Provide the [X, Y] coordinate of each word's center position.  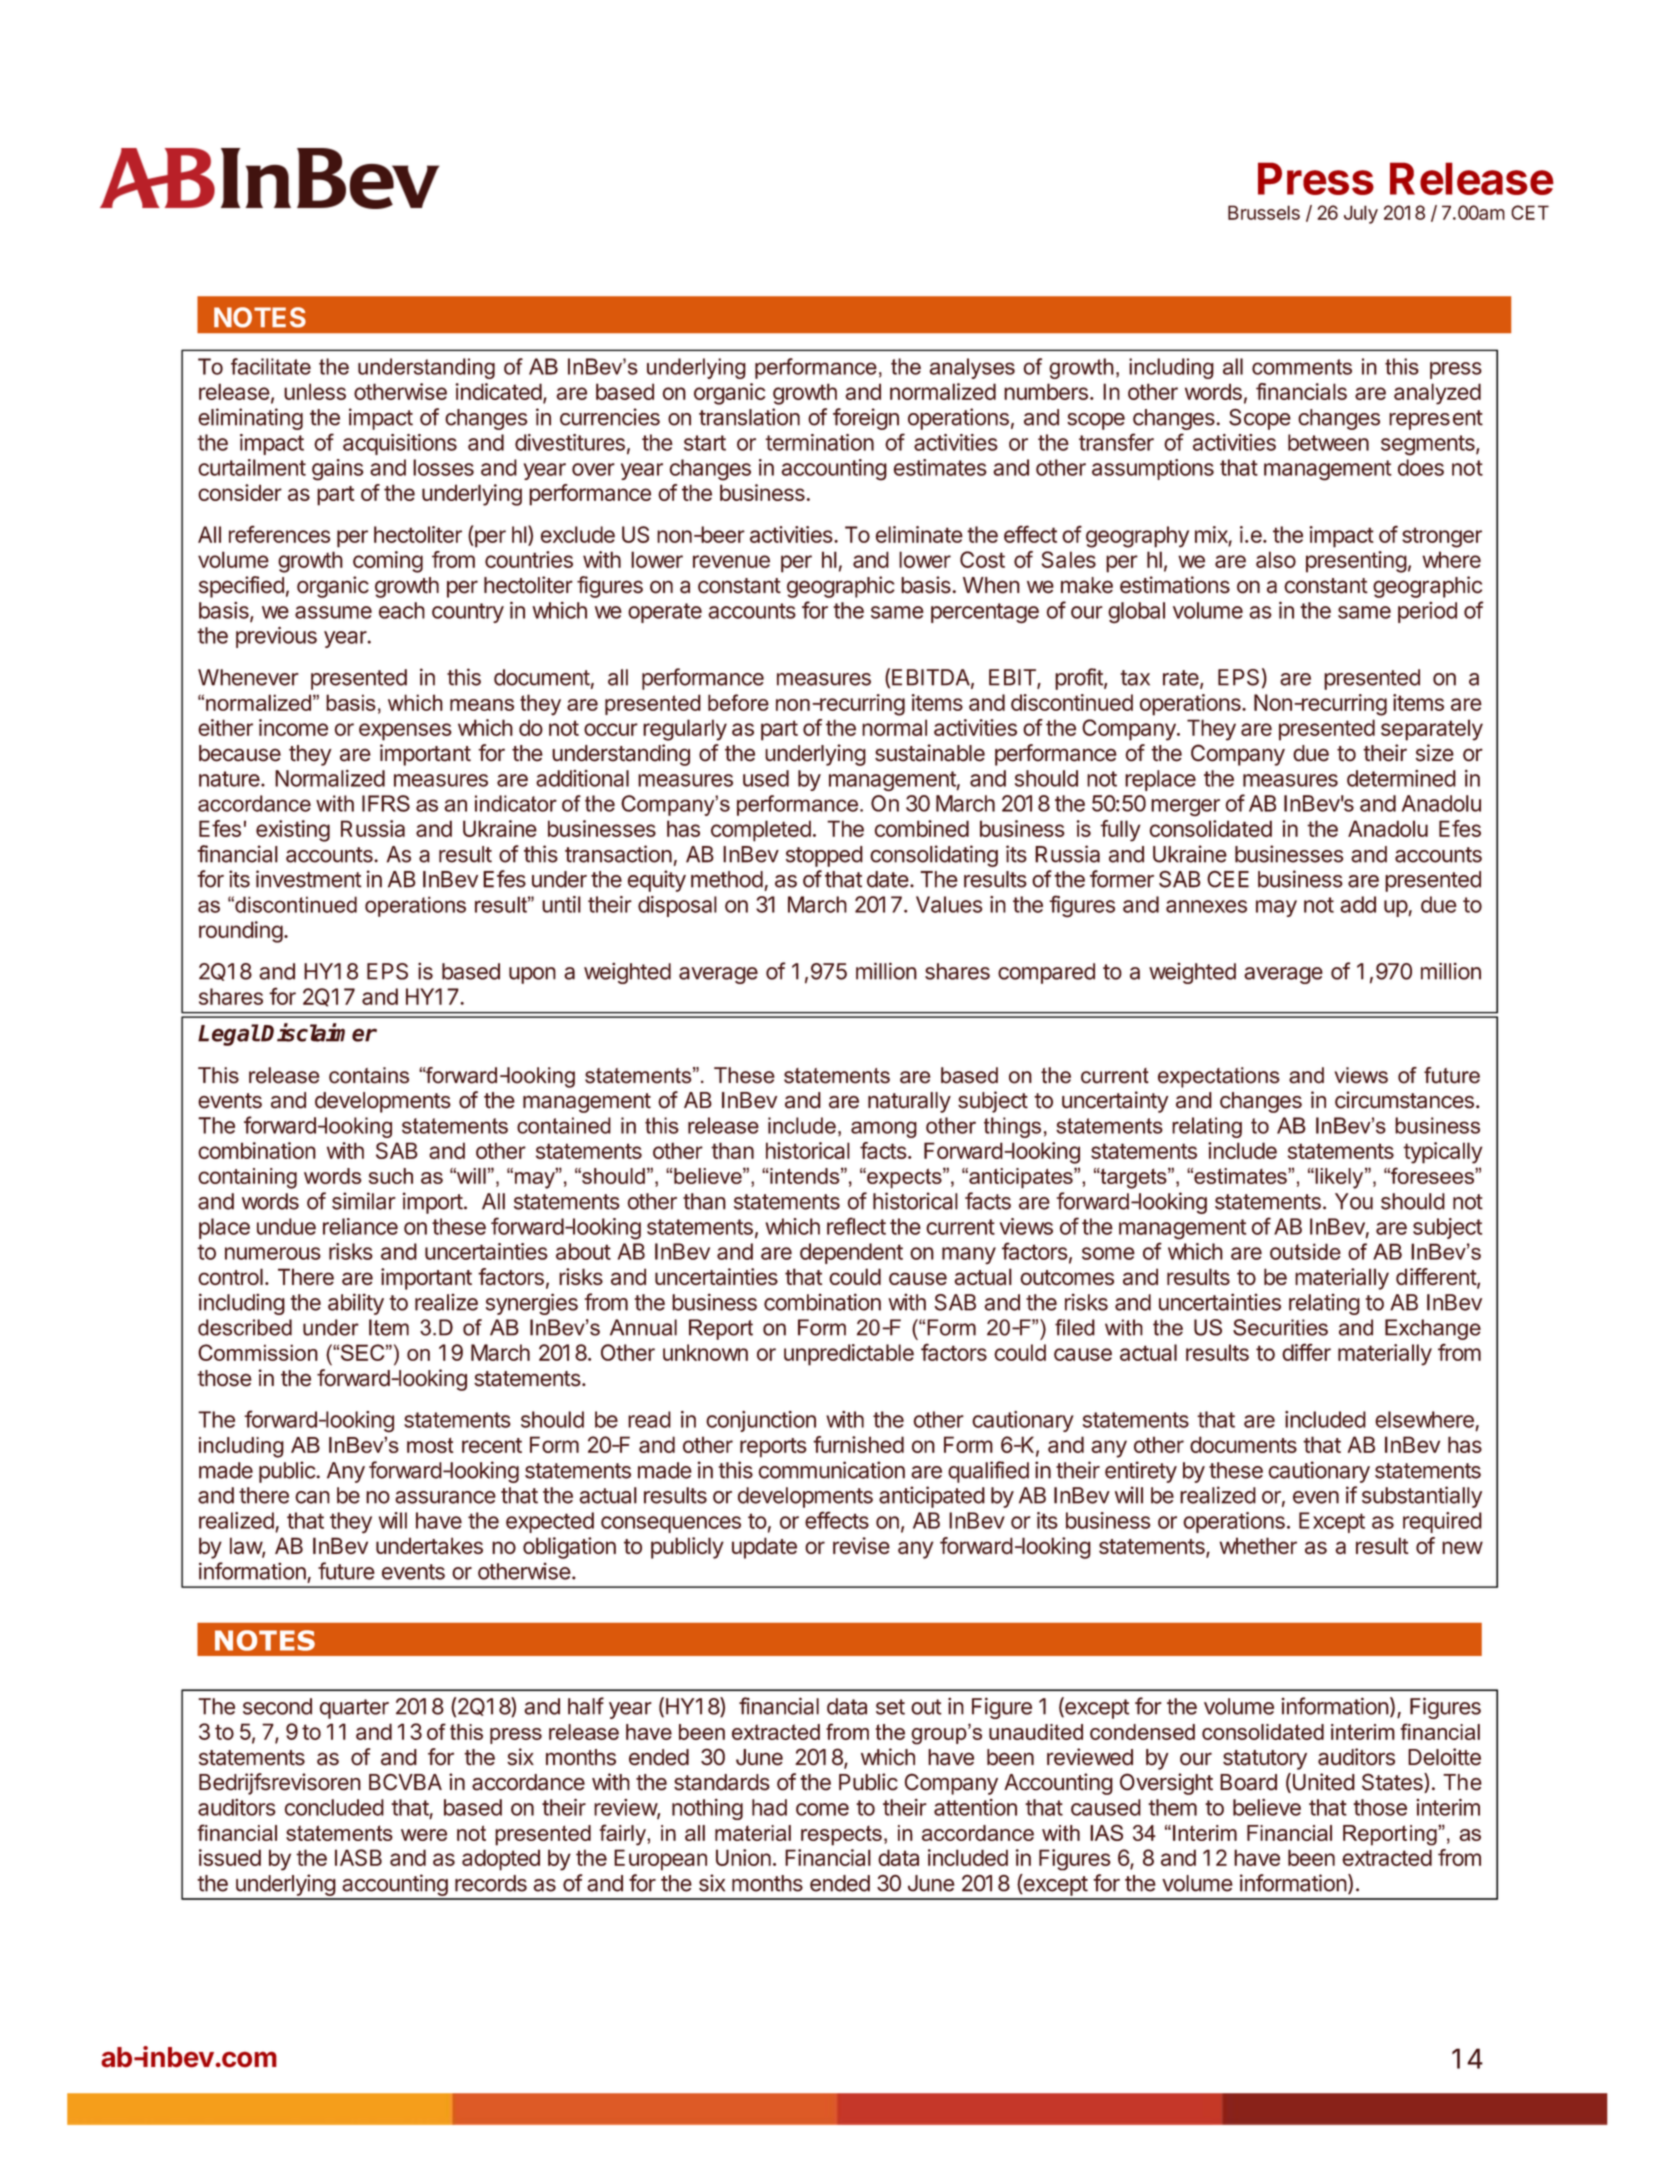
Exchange [1433, 1329]
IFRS [386, 803]
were [424, 1835]
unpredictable [849, 1355]
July [1361, 214]
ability [356, 1304]
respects [841, 1835]
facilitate [271, 366]
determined [1401, 778]
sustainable [930, 753]
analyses [972, 368]
